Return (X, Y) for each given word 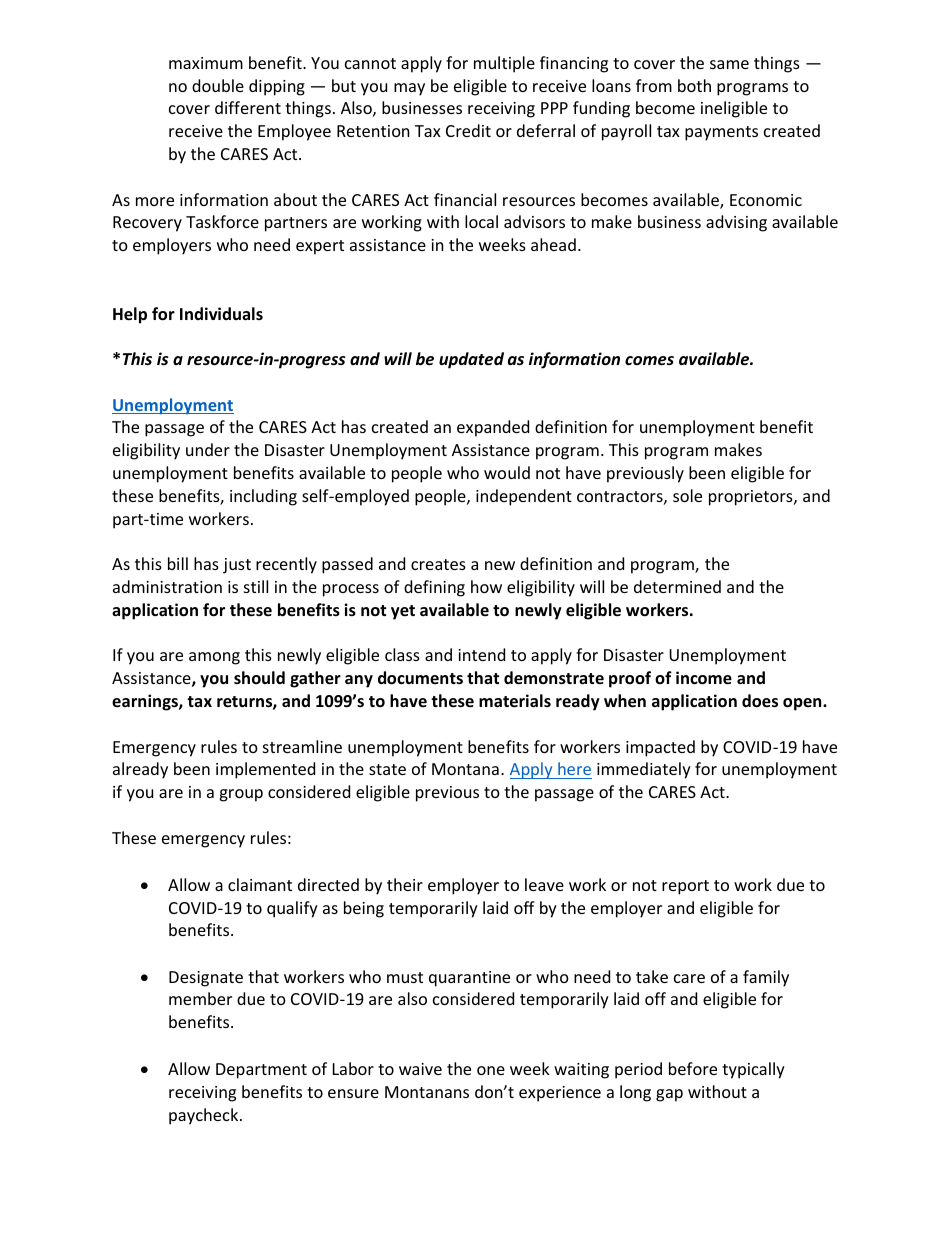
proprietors (752, 498)
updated (471, 360)
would (507, 472)
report (685, 887)
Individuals (221, 313)
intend (481, 654)
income (704, 678)
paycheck (205, 1116)
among (214, 658)
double (218, 85)
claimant (260, 884)
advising (736, 223)
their (405, 884)
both (694, 85)
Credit (468, 130)
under (208, 449)
